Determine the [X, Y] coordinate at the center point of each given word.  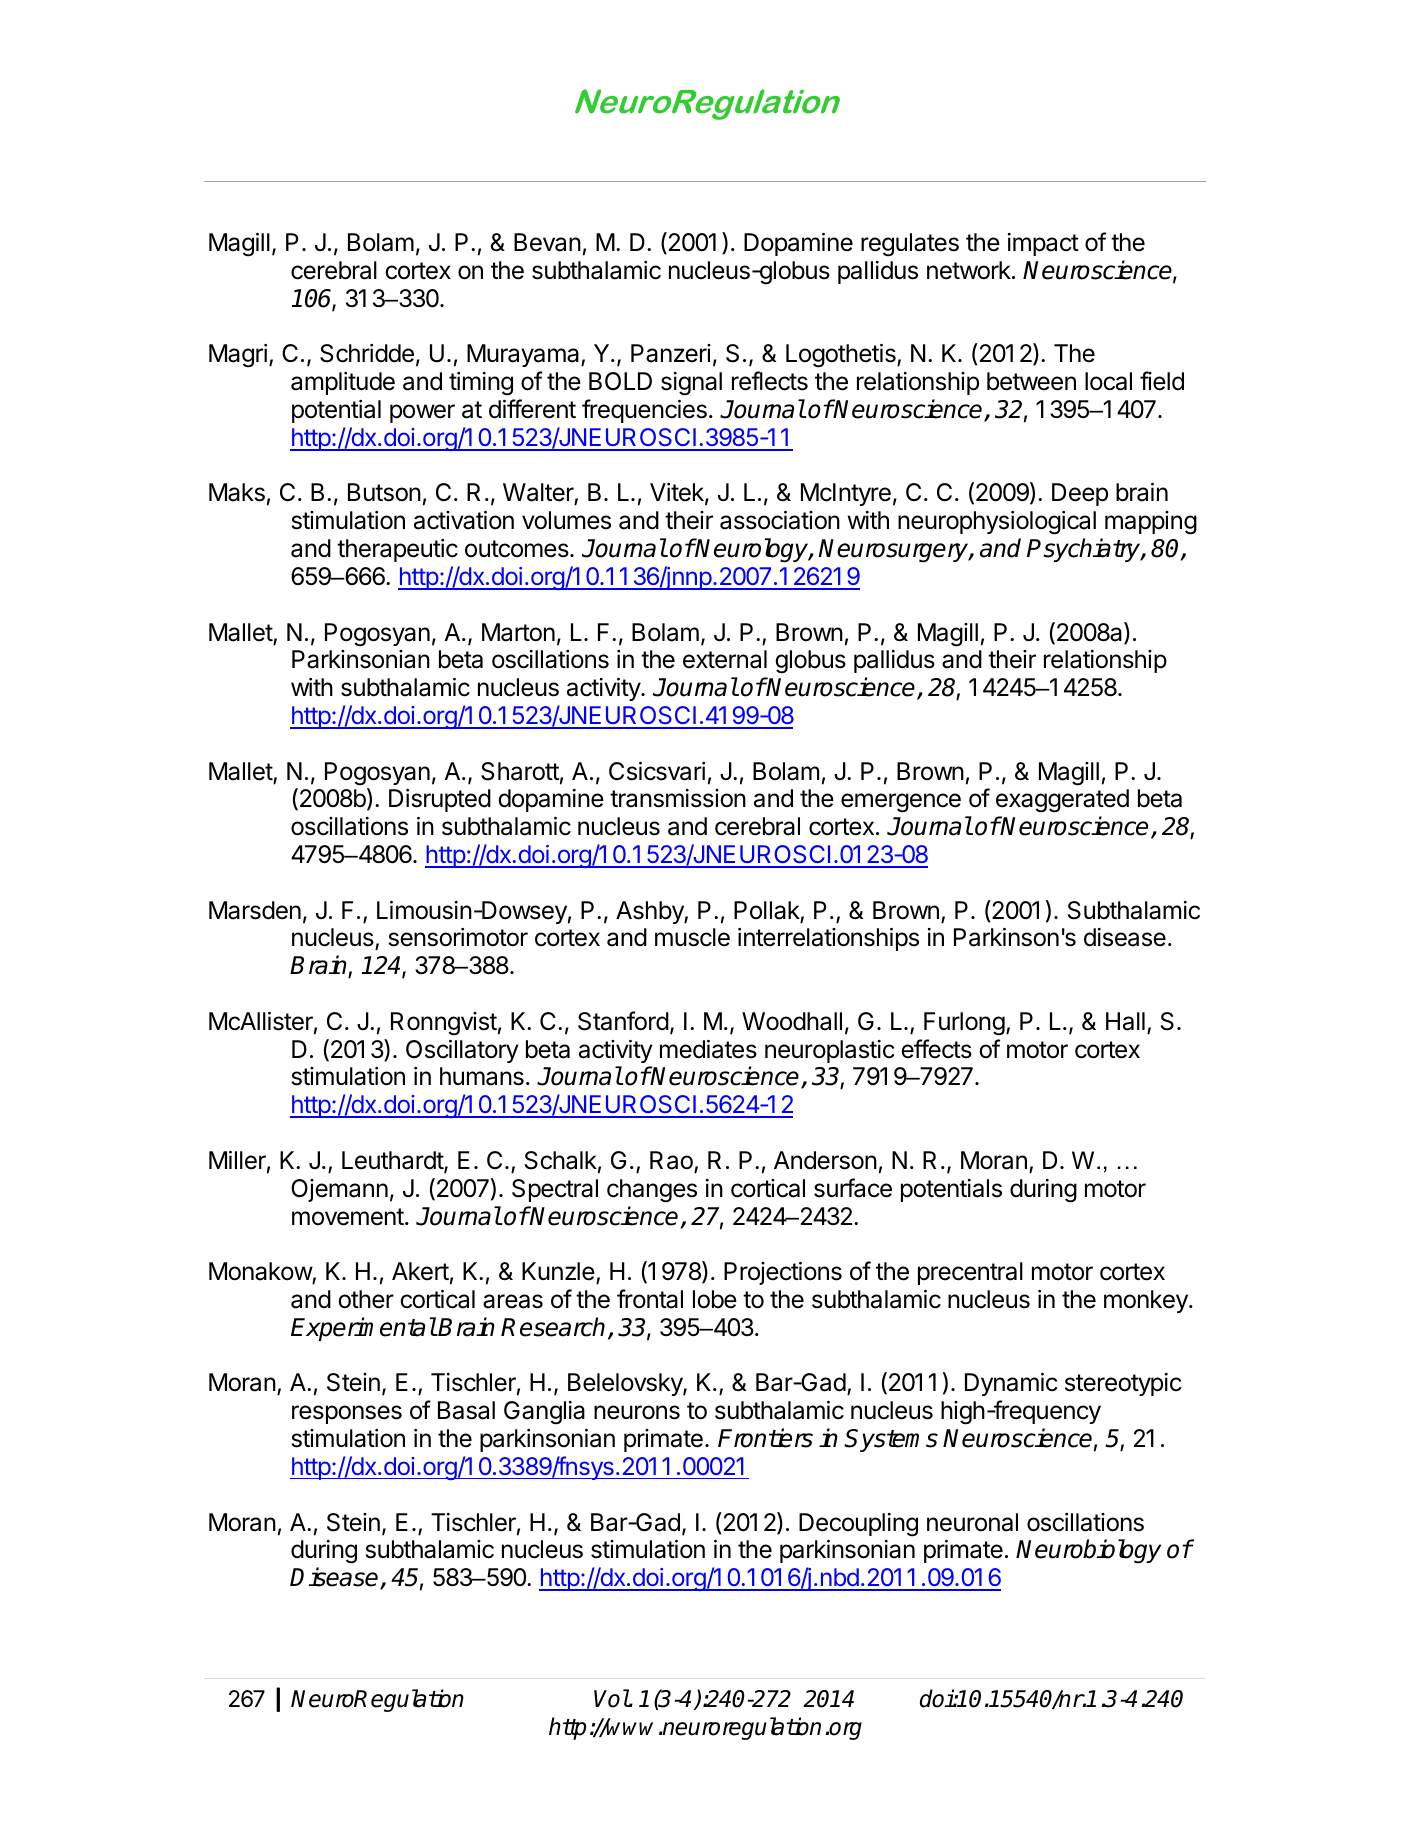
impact [1043, 244]
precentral [970, 1273]
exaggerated [1062, 801]
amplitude [343, 383]
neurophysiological [997, 523]
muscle [692, 937]
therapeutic [397, 550]
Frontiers [765, 1438]
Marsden [255, 910]
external [725, 659]
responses [347, 1414]
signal [691, 384]
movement [348, 1217]
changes [652, 1191]
